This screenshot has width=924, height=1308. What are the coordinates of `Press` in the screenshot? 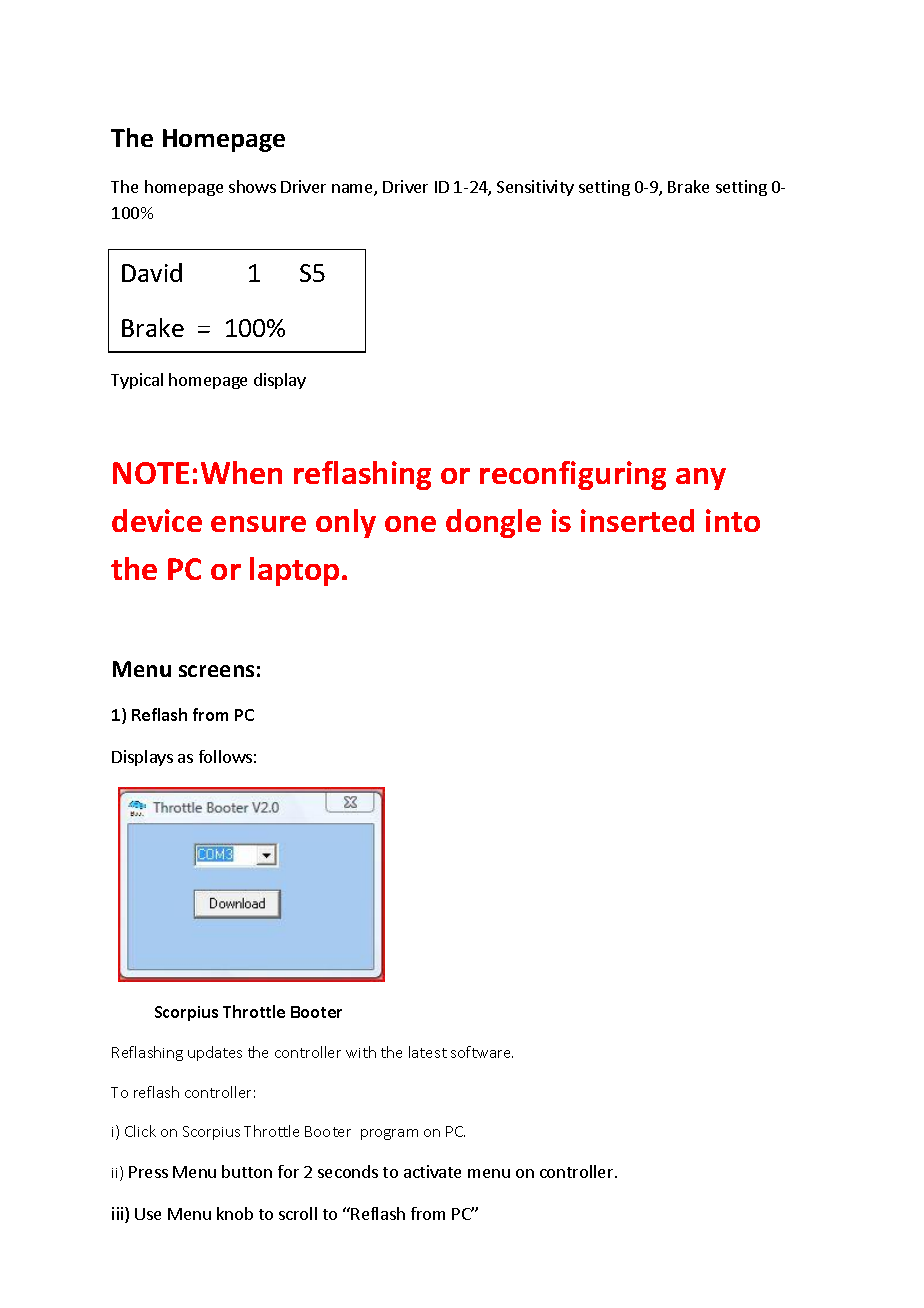 It's located at (148, 1172).
